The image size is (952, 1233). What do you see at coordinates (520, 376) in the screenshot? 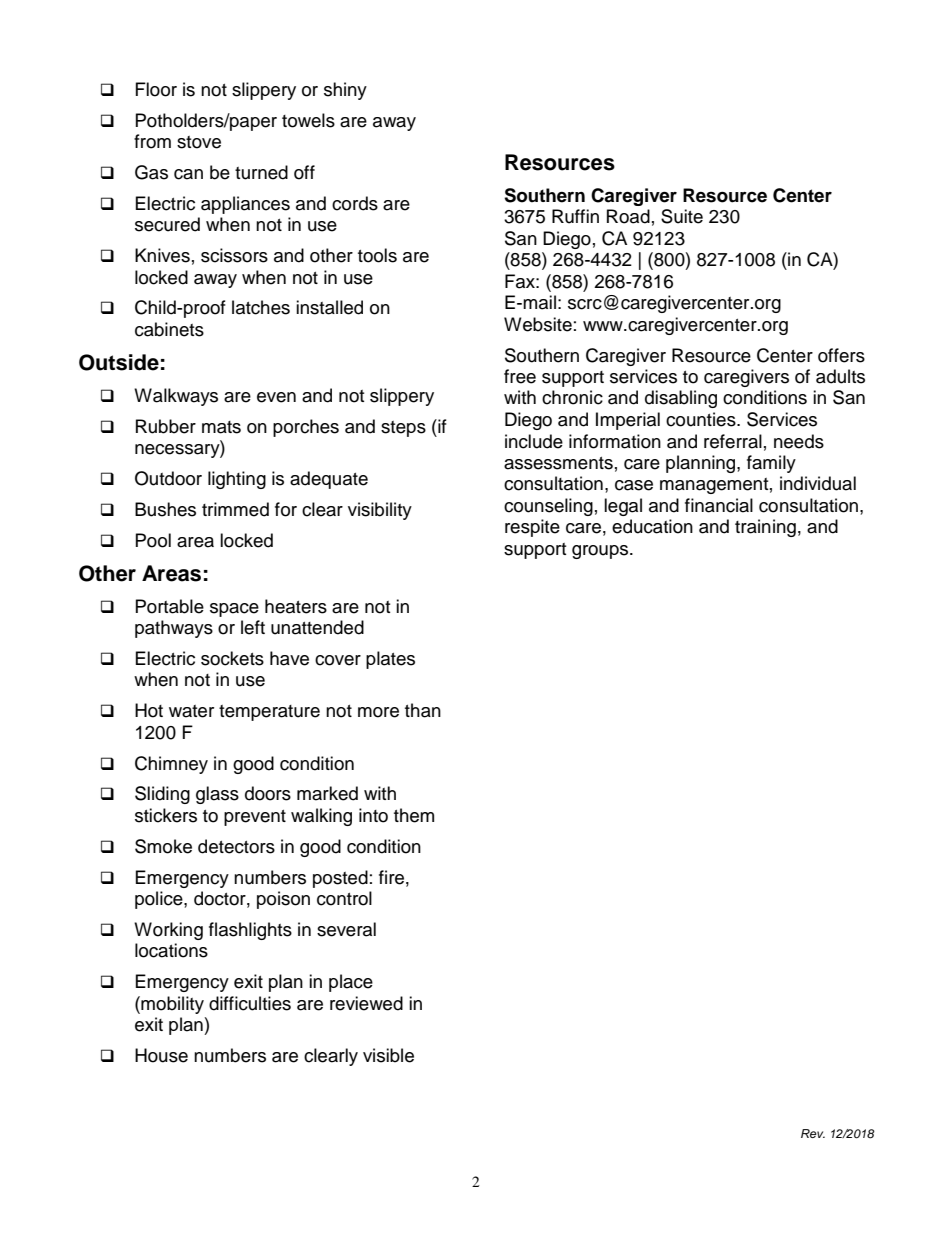
I see `free` at bounding box center [520, 376].
